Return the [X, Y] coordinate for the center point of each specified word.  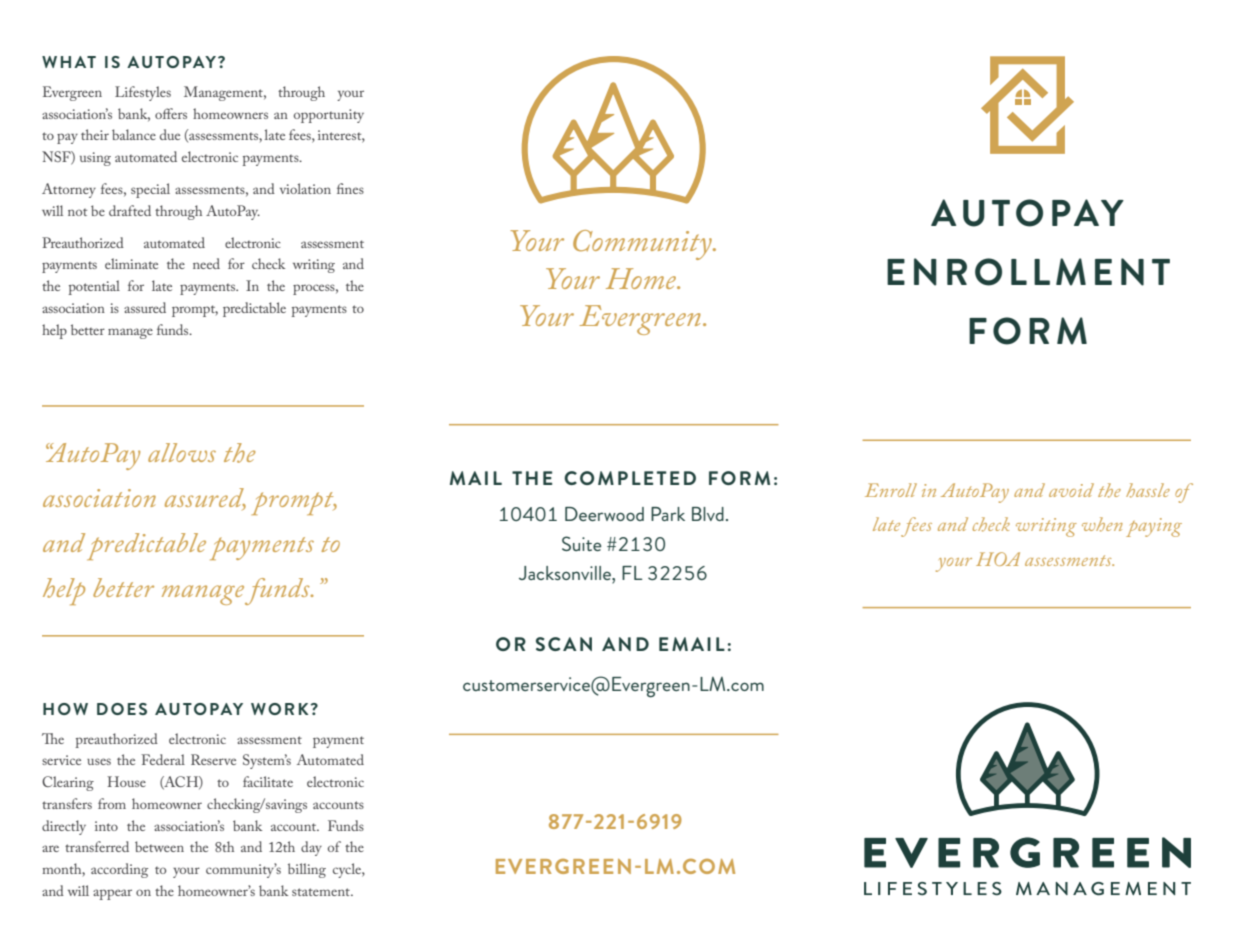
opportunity [329, 116]
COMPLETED [630, 478]
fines [350, 188]
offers [171, 113]
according [119, 870]
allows [182, 452]
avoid [1071, 490]
